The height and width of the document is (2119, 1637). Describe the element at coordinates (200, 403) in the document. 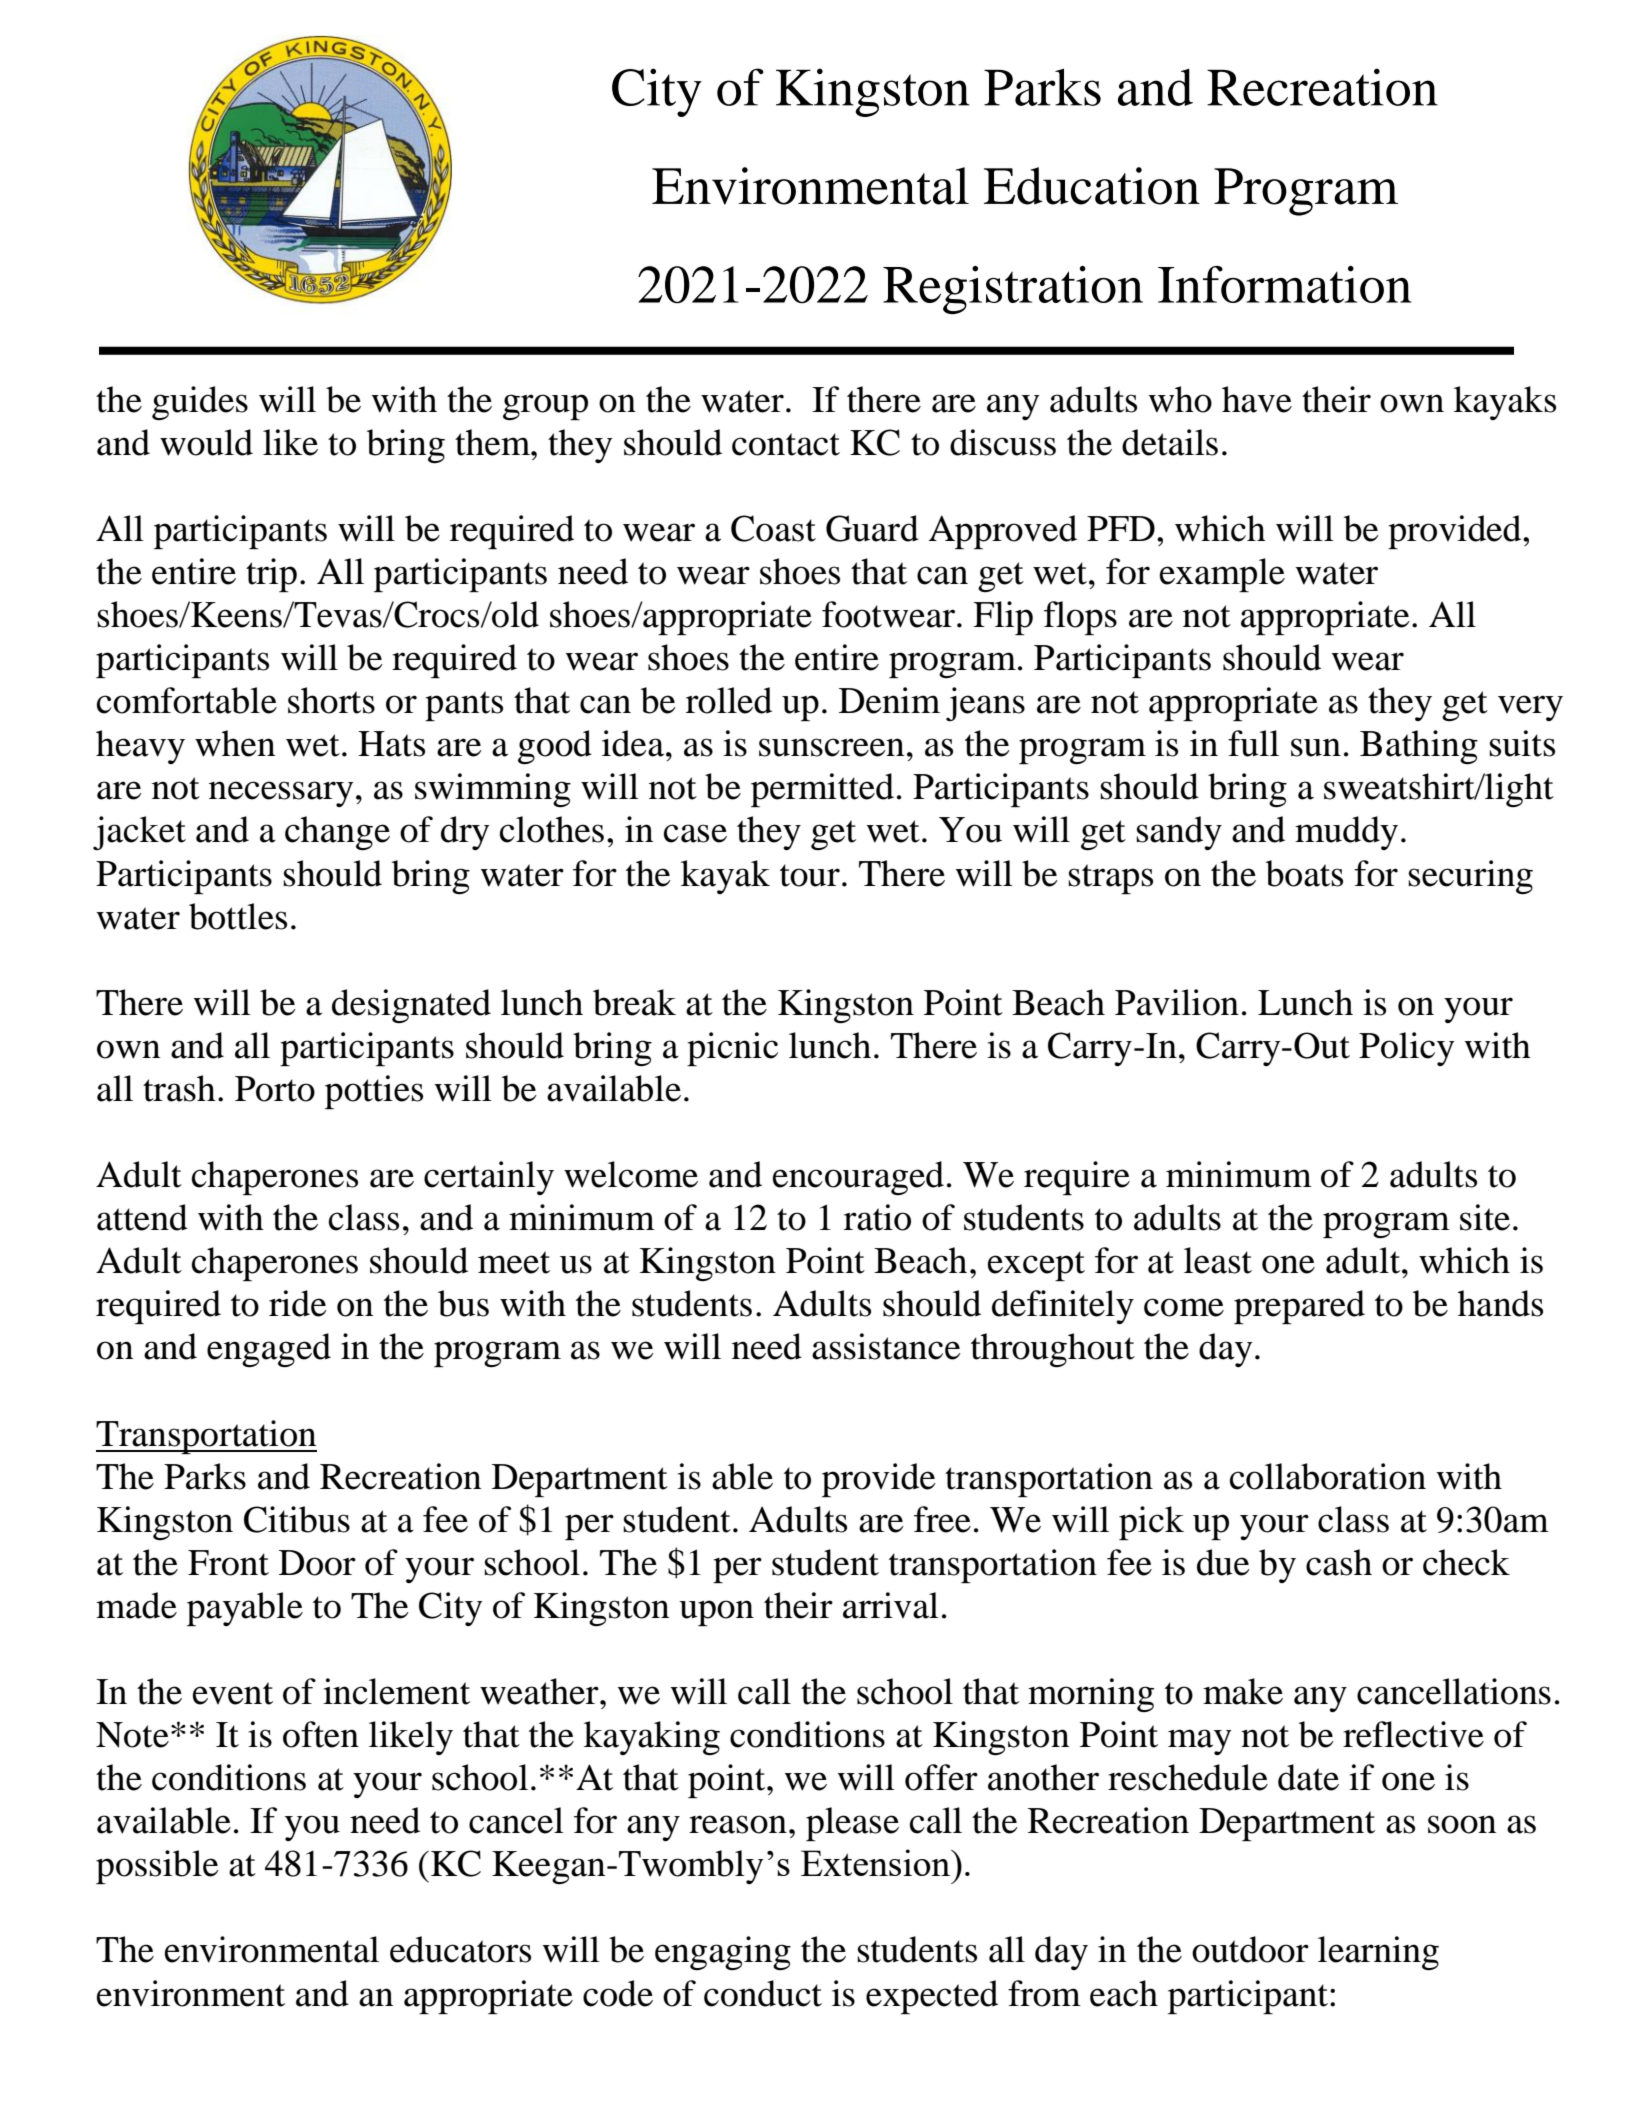

I see `guides` at that location.
